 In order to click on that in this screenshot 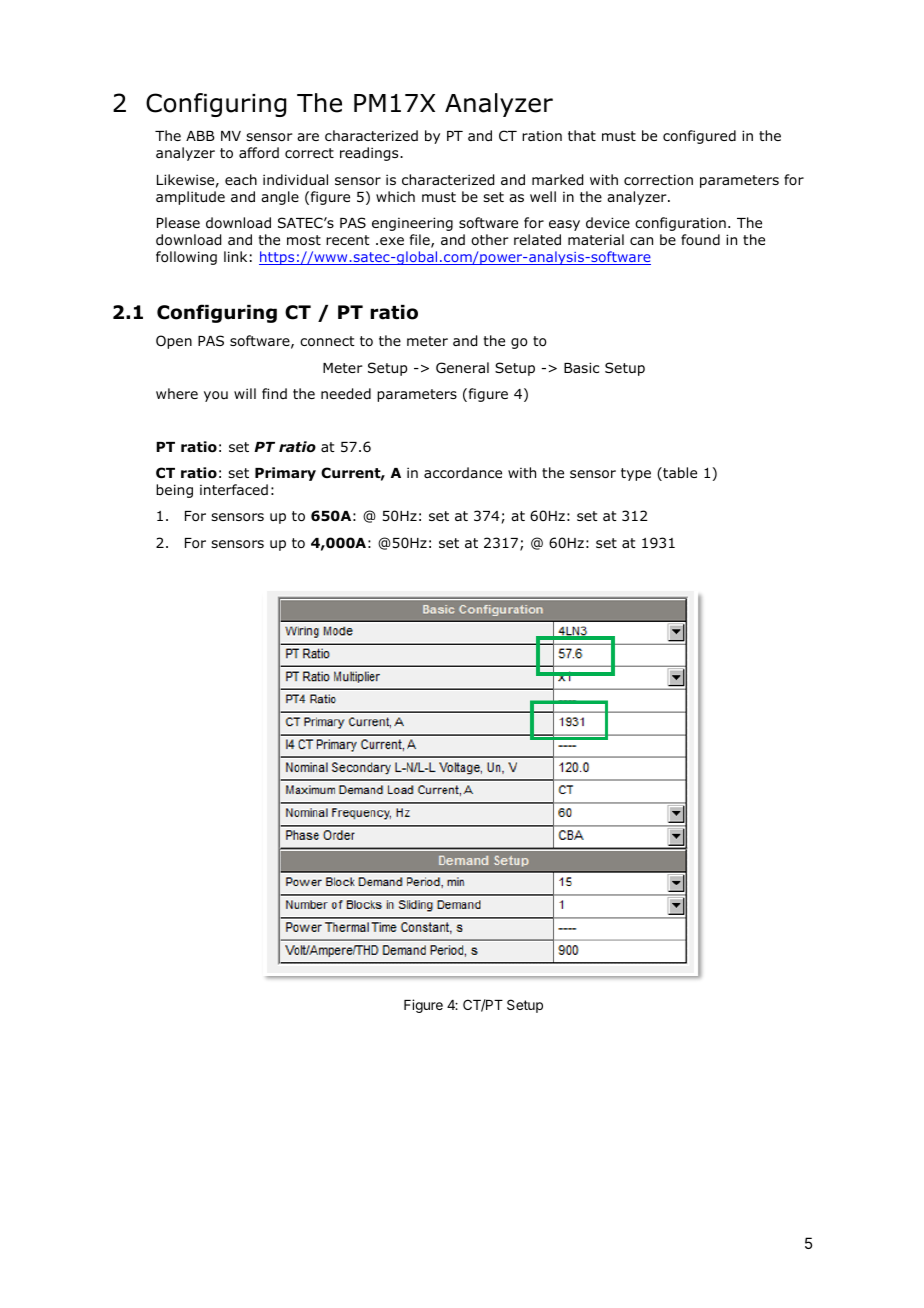, I will do `click(582, 135)`.
